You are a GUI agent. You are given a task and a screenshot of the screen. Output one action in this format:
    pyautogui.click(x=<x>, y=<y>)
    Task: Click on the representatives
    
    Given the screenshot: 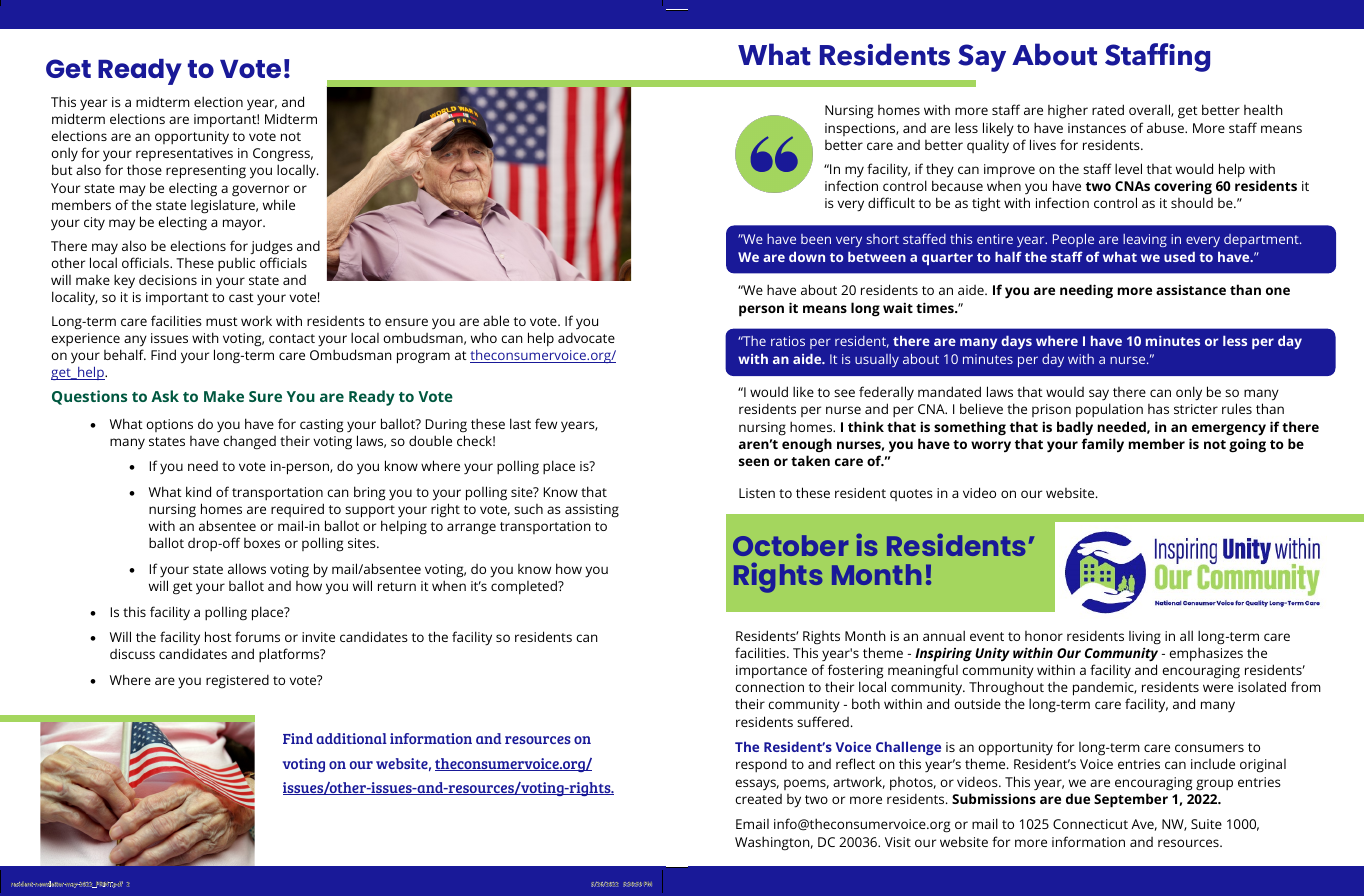 What is the action you would take?
    pyautogui.click(x=184, y=154)
